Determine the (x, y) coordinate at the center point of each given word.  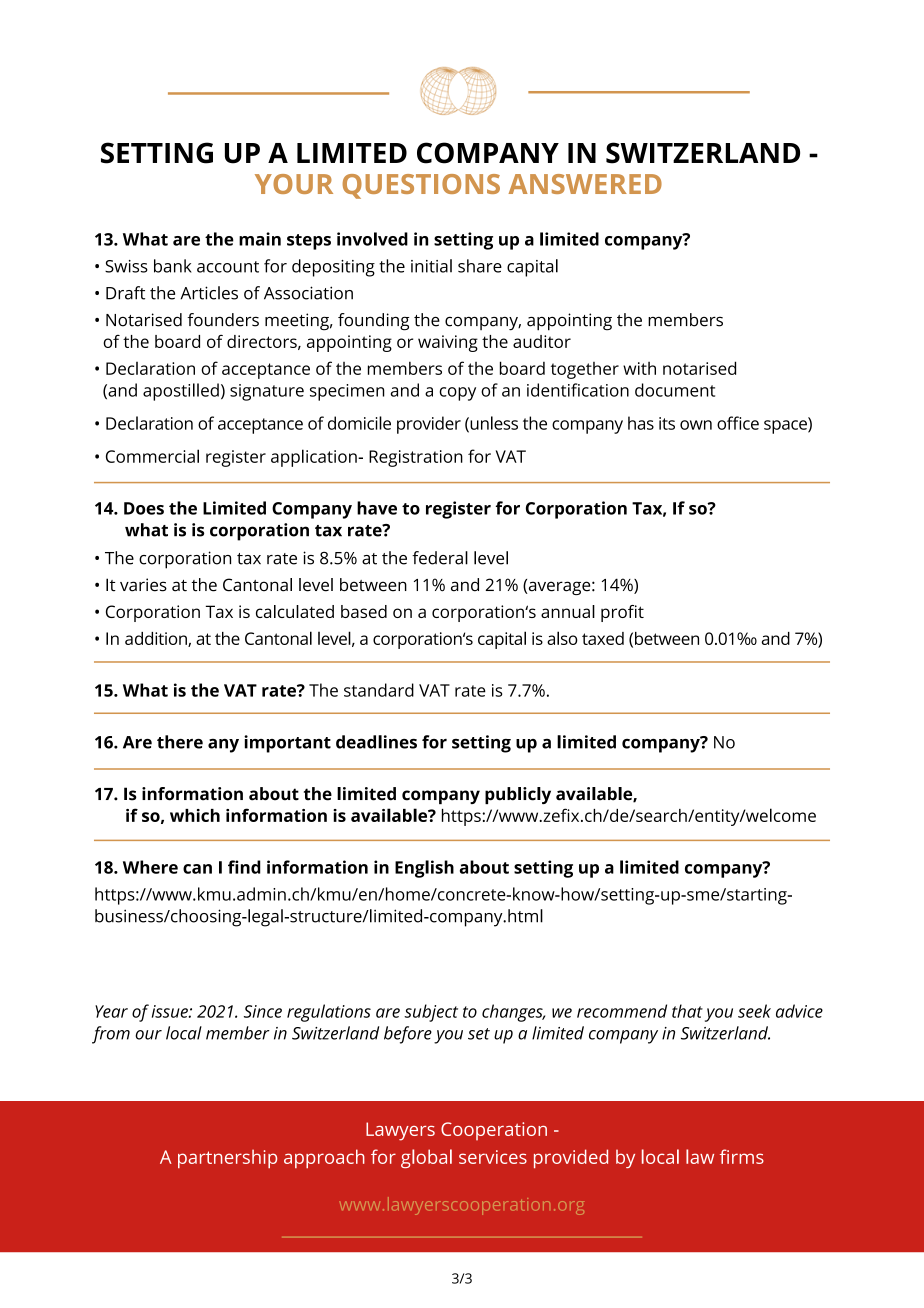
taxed (603, 638)
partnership (227, 1158)
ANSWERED (585, 184)
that (687, 1011)
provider (429, 425)
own (696, 425)
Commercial (152, 456)
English (424, 869)
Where (150, 867)
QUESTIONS (421, 186)
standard (379, 690)
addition (157, 639)
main (260, 239)
